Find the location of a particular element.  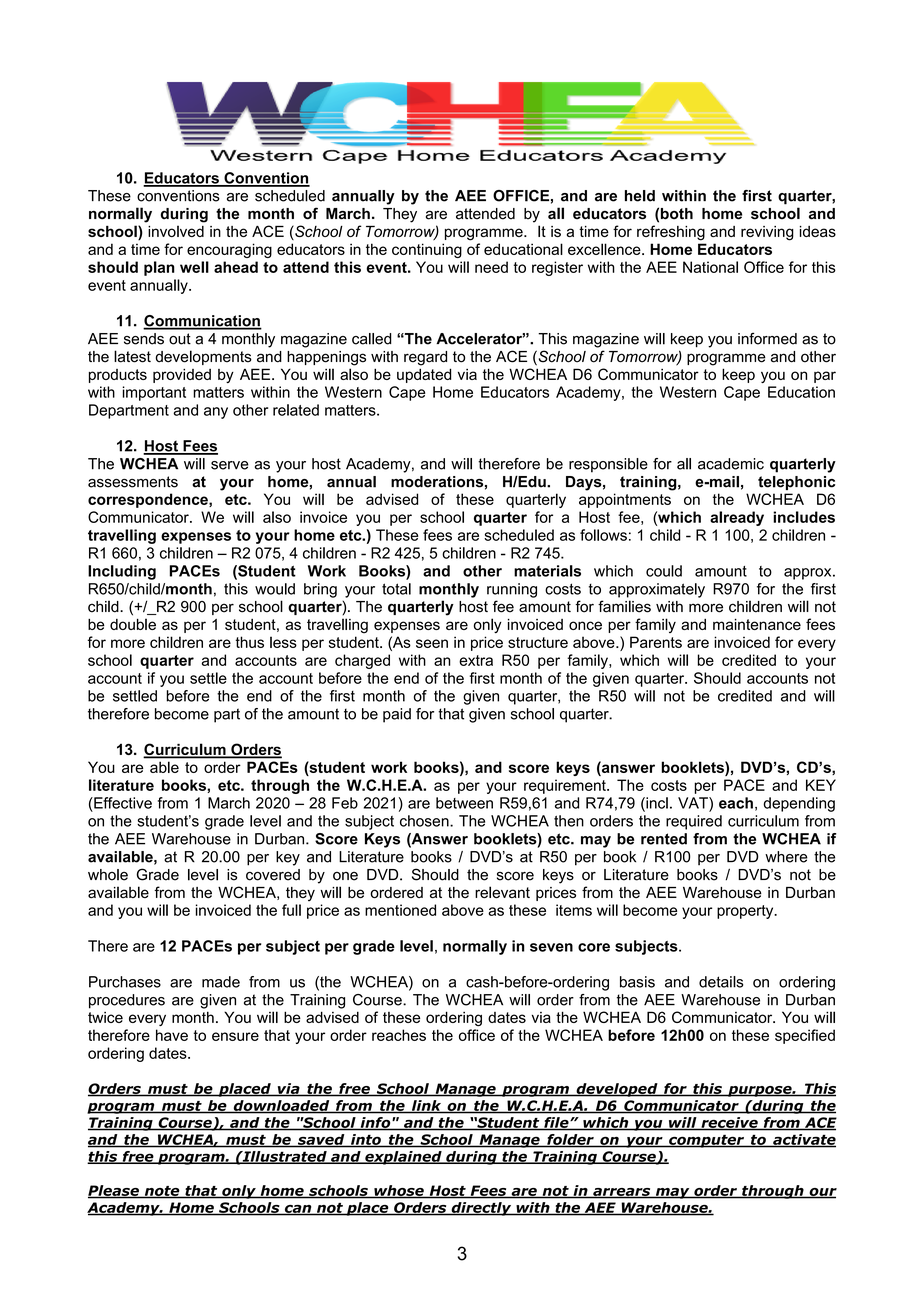

receive is located at coordinates (729, 1123).
